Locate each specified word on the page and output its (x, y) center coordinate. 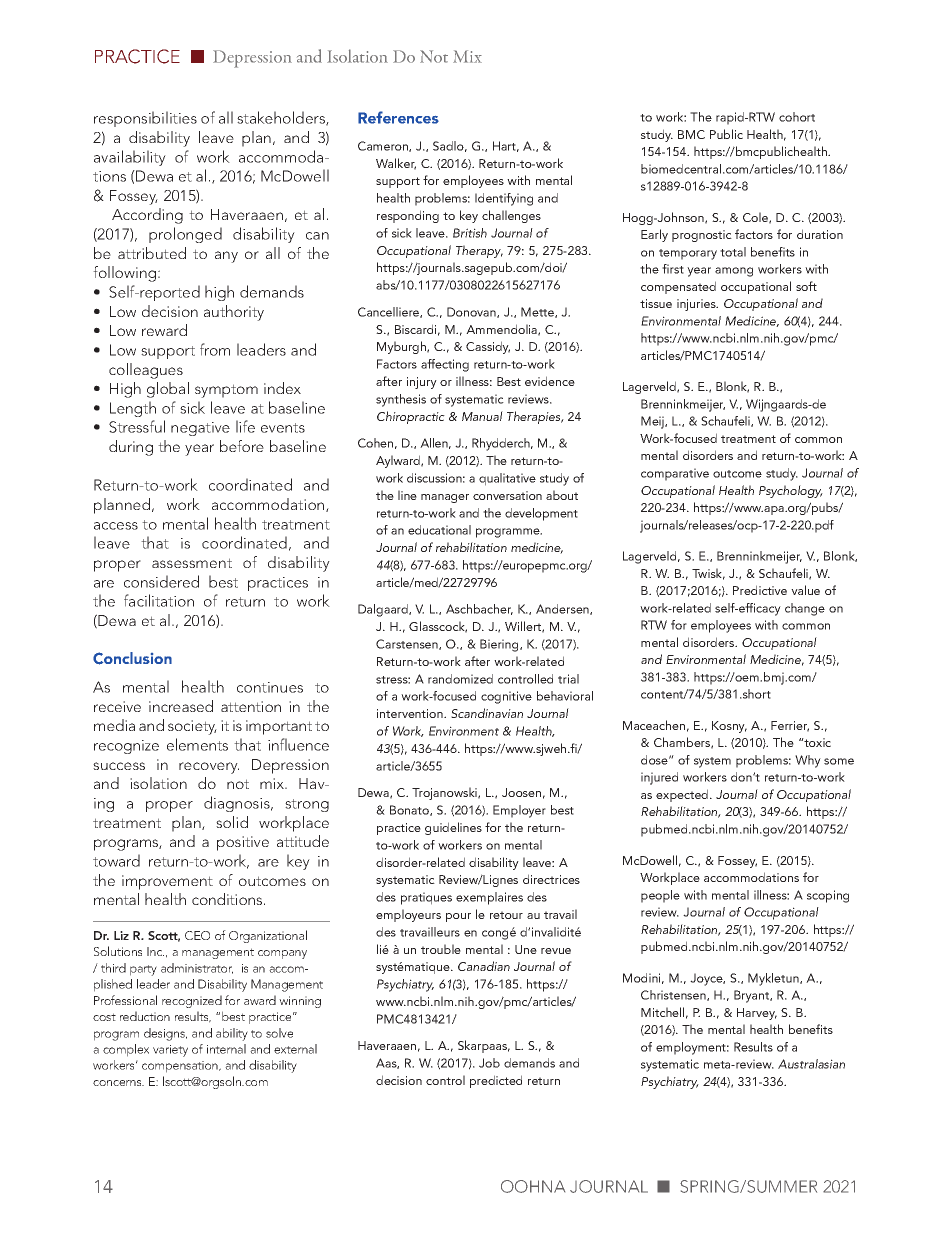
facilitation (159, 600)
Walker (396, 164)
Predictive (760, 590)
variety (170, 1051)
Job (489, 1063)
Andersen (563, 609)
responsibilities (145, 119)
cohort (797, 117)
